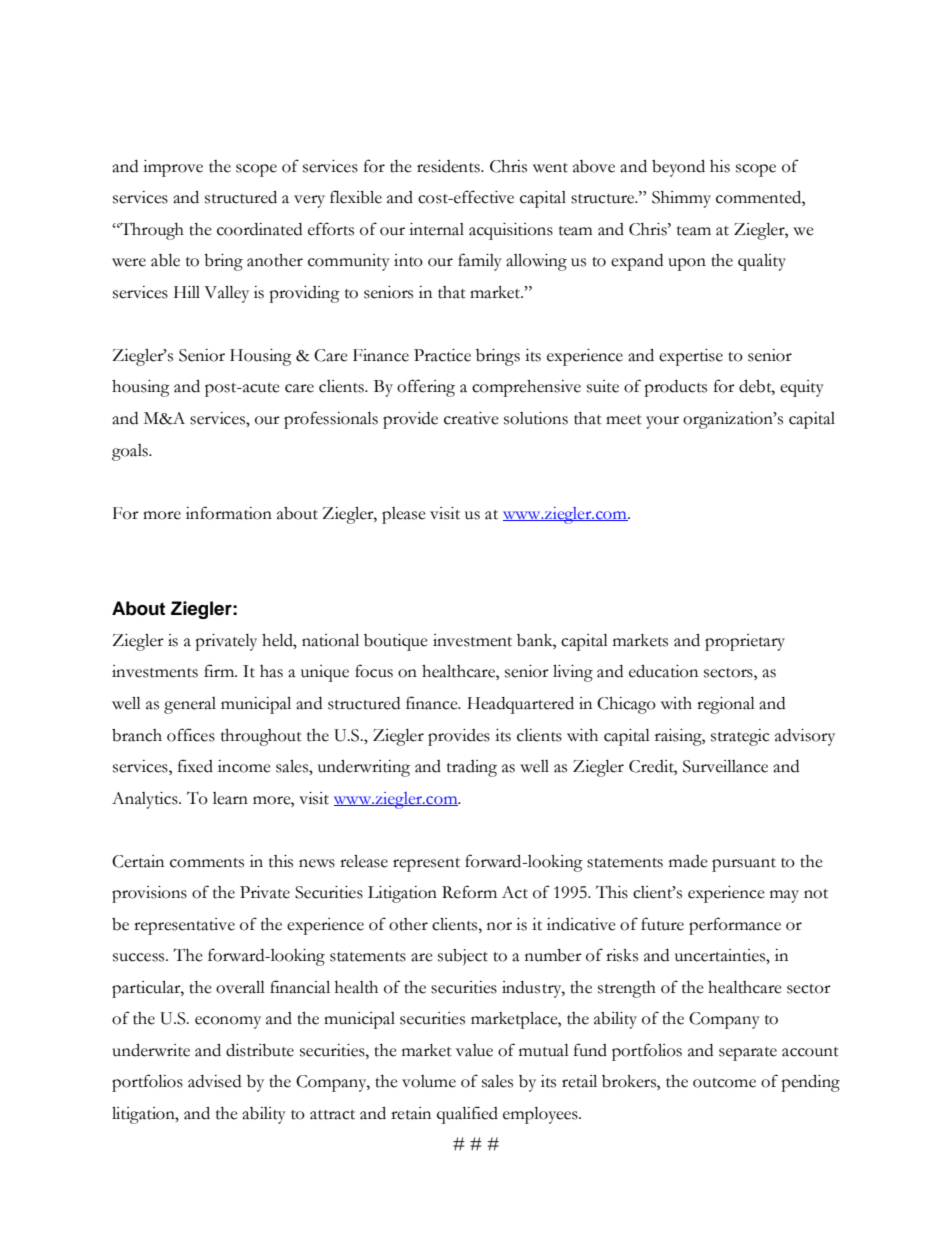 The image size is (952, 1233). I want to click on improve, so click(173, 168).
